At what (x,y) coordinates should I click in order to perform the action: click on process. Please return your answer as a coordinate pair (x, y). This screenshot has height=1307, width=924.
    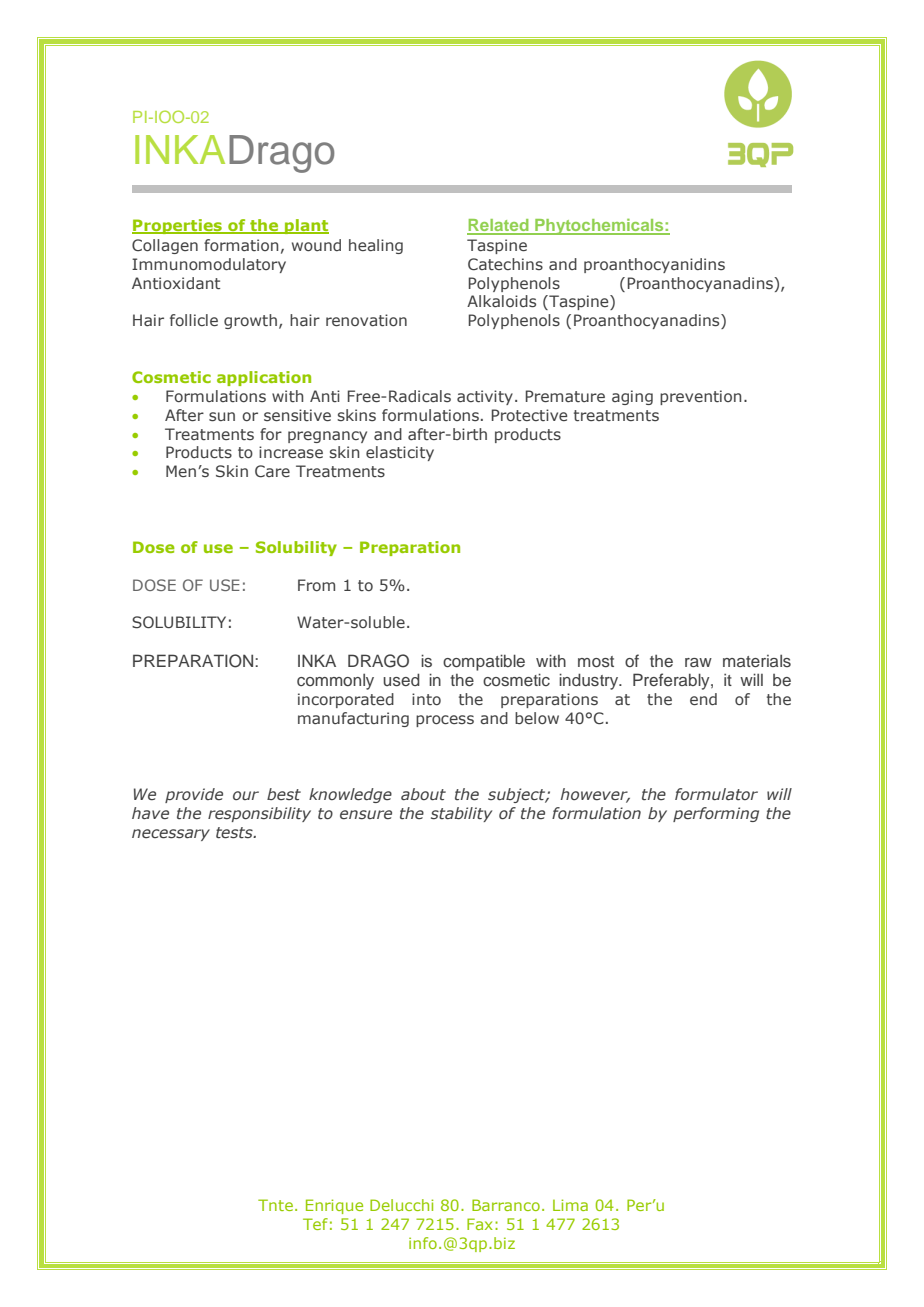
    Looking at the image, I should click on (445, 721).
